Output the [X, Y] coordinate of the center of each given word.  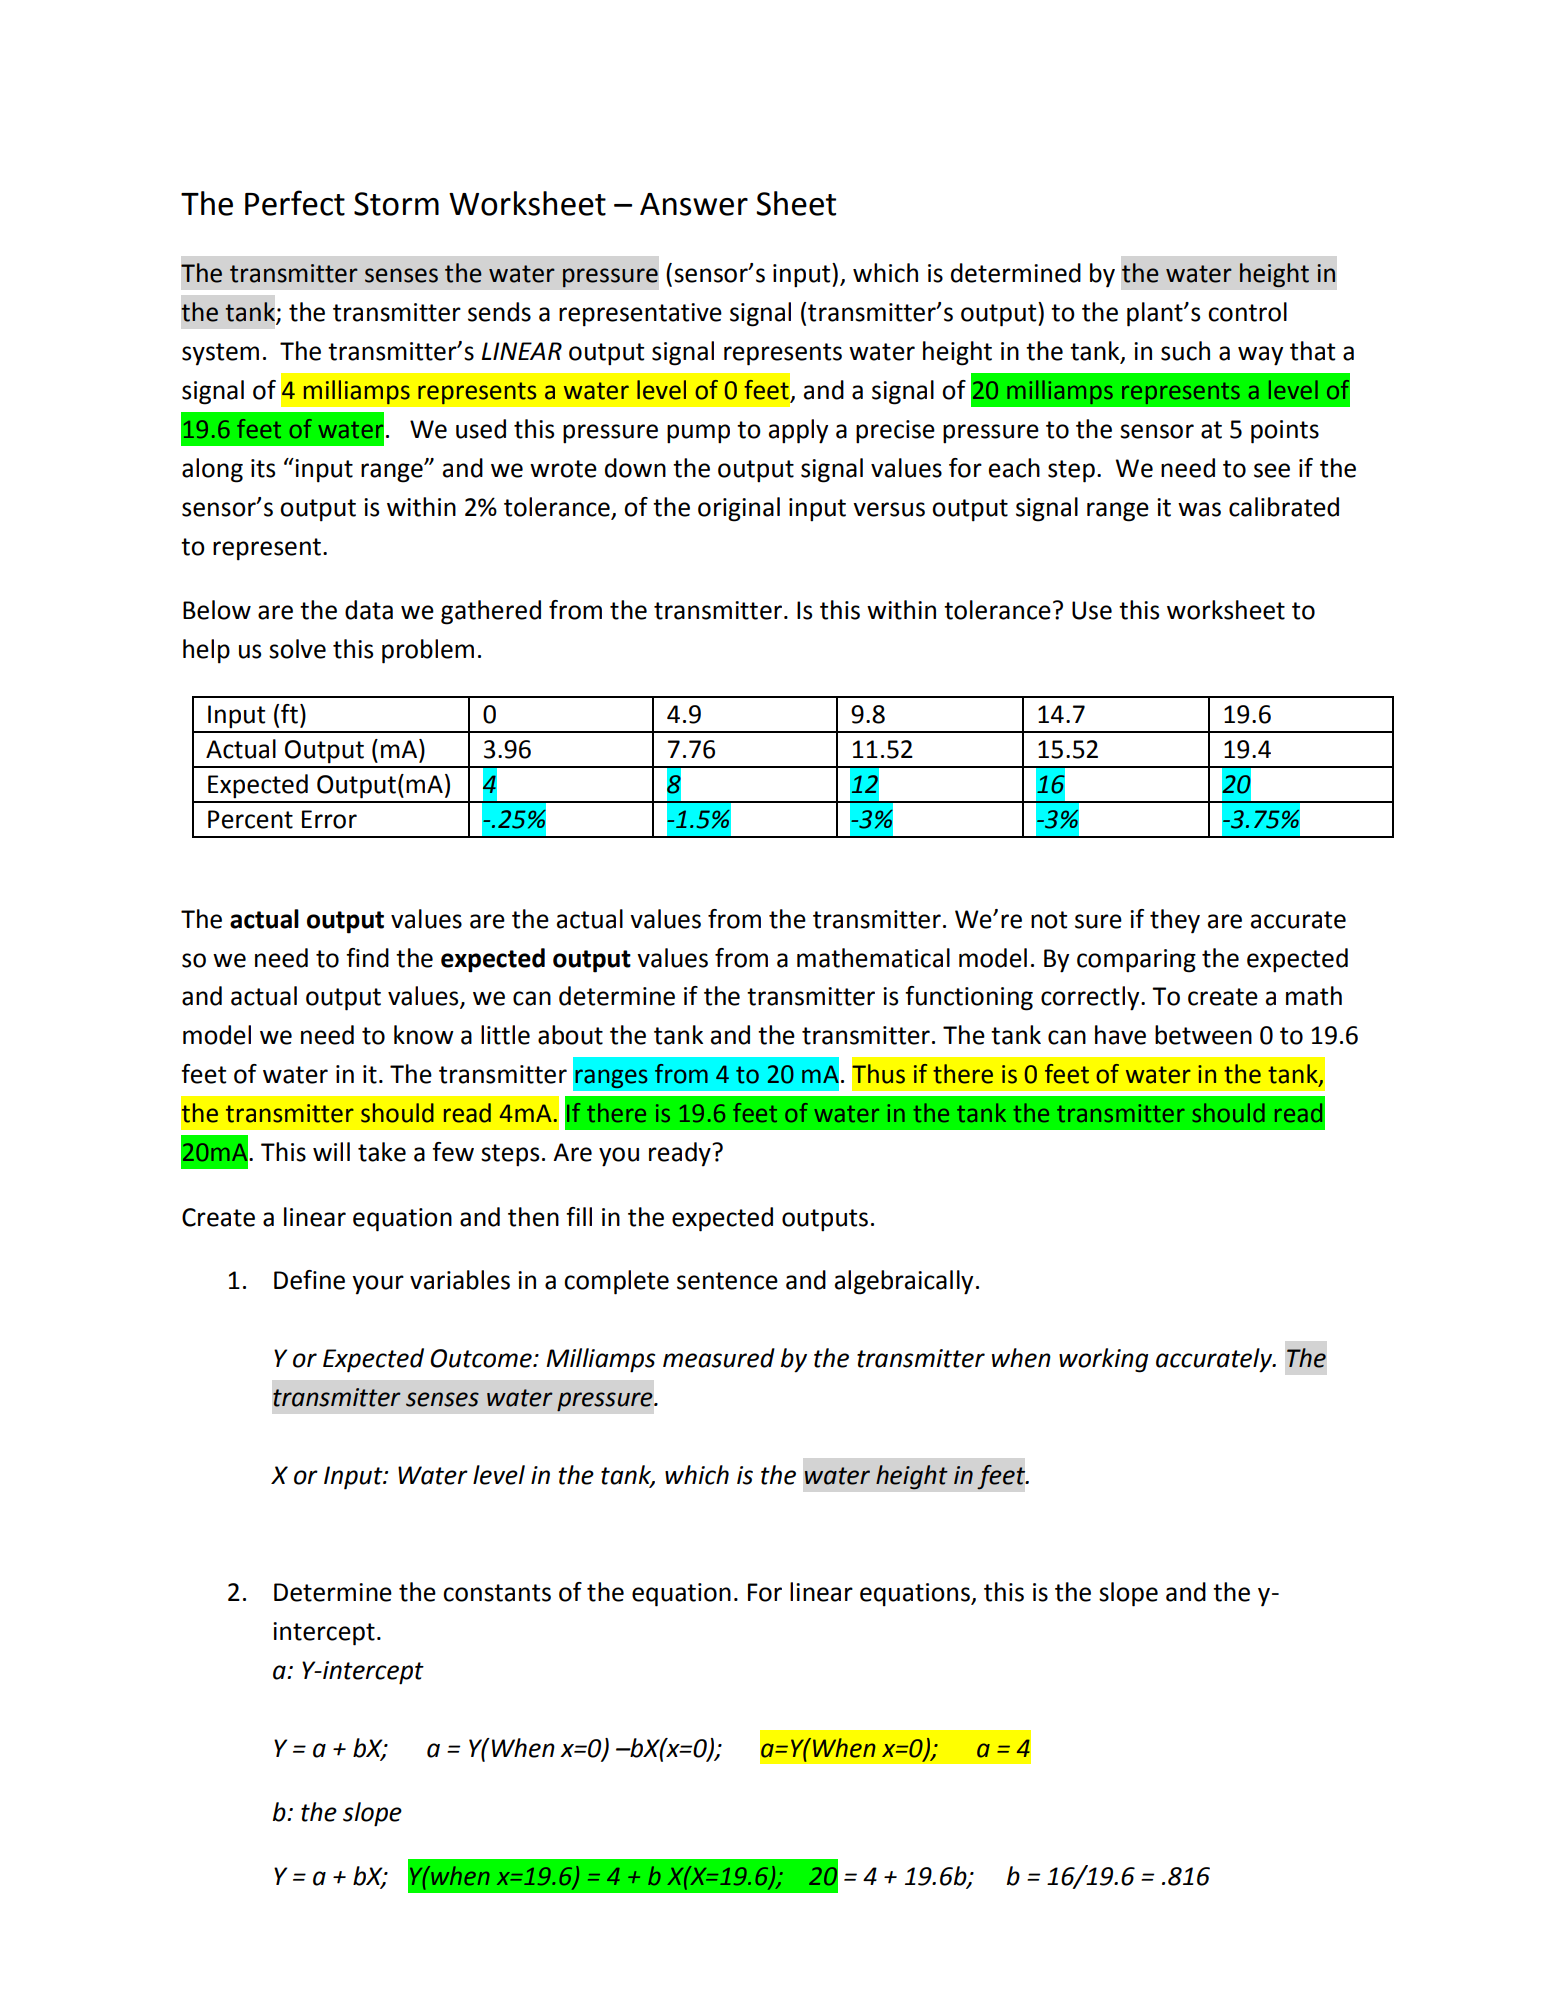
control [1247, 312]
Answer [694, 204]
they [1175, 921]
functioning [969, 998]
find [367, 958]
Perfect [295, 203]
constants [497, 1593]
